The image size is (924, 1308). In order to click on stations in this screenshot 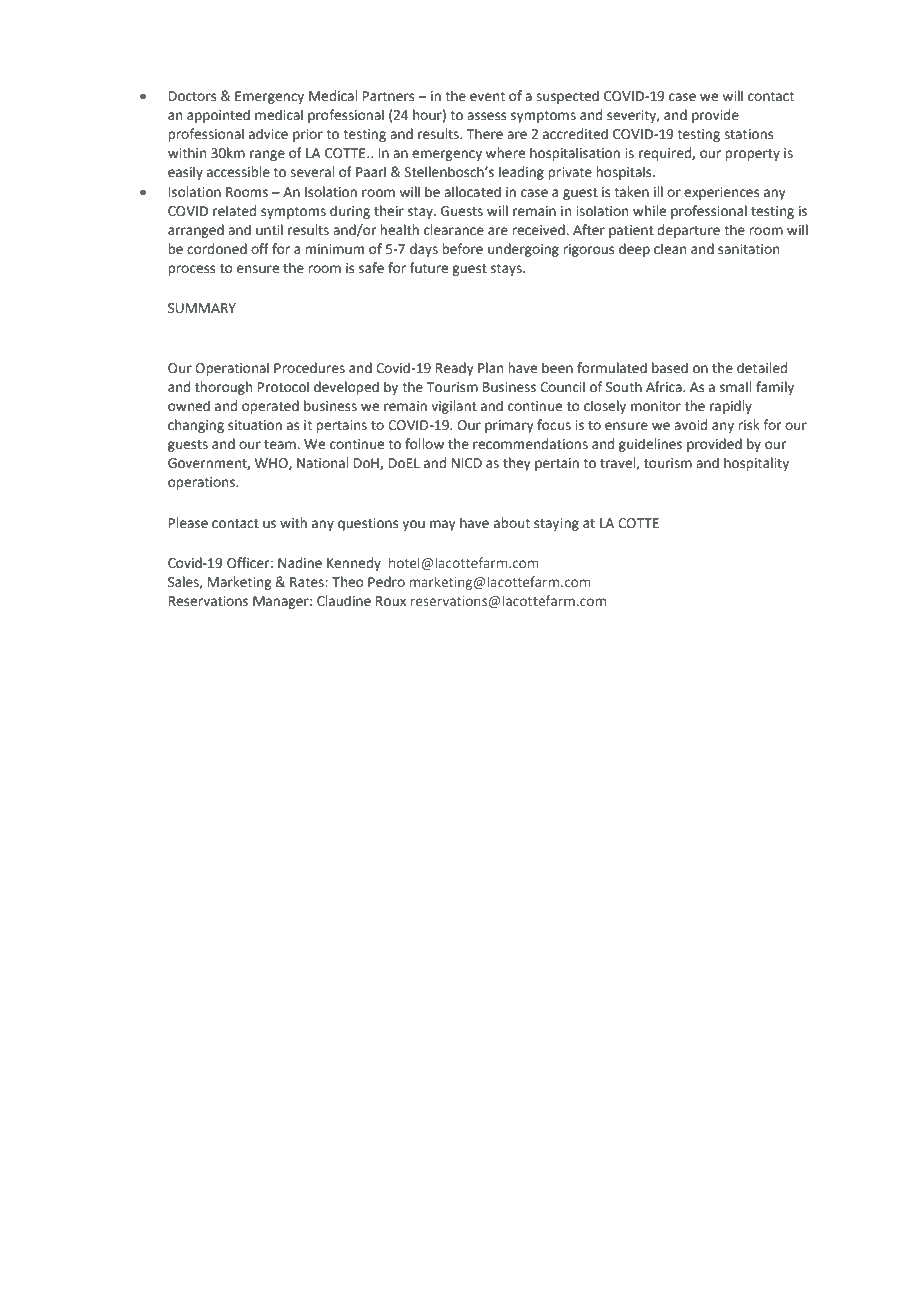, I will do `click(748, 134)`.
